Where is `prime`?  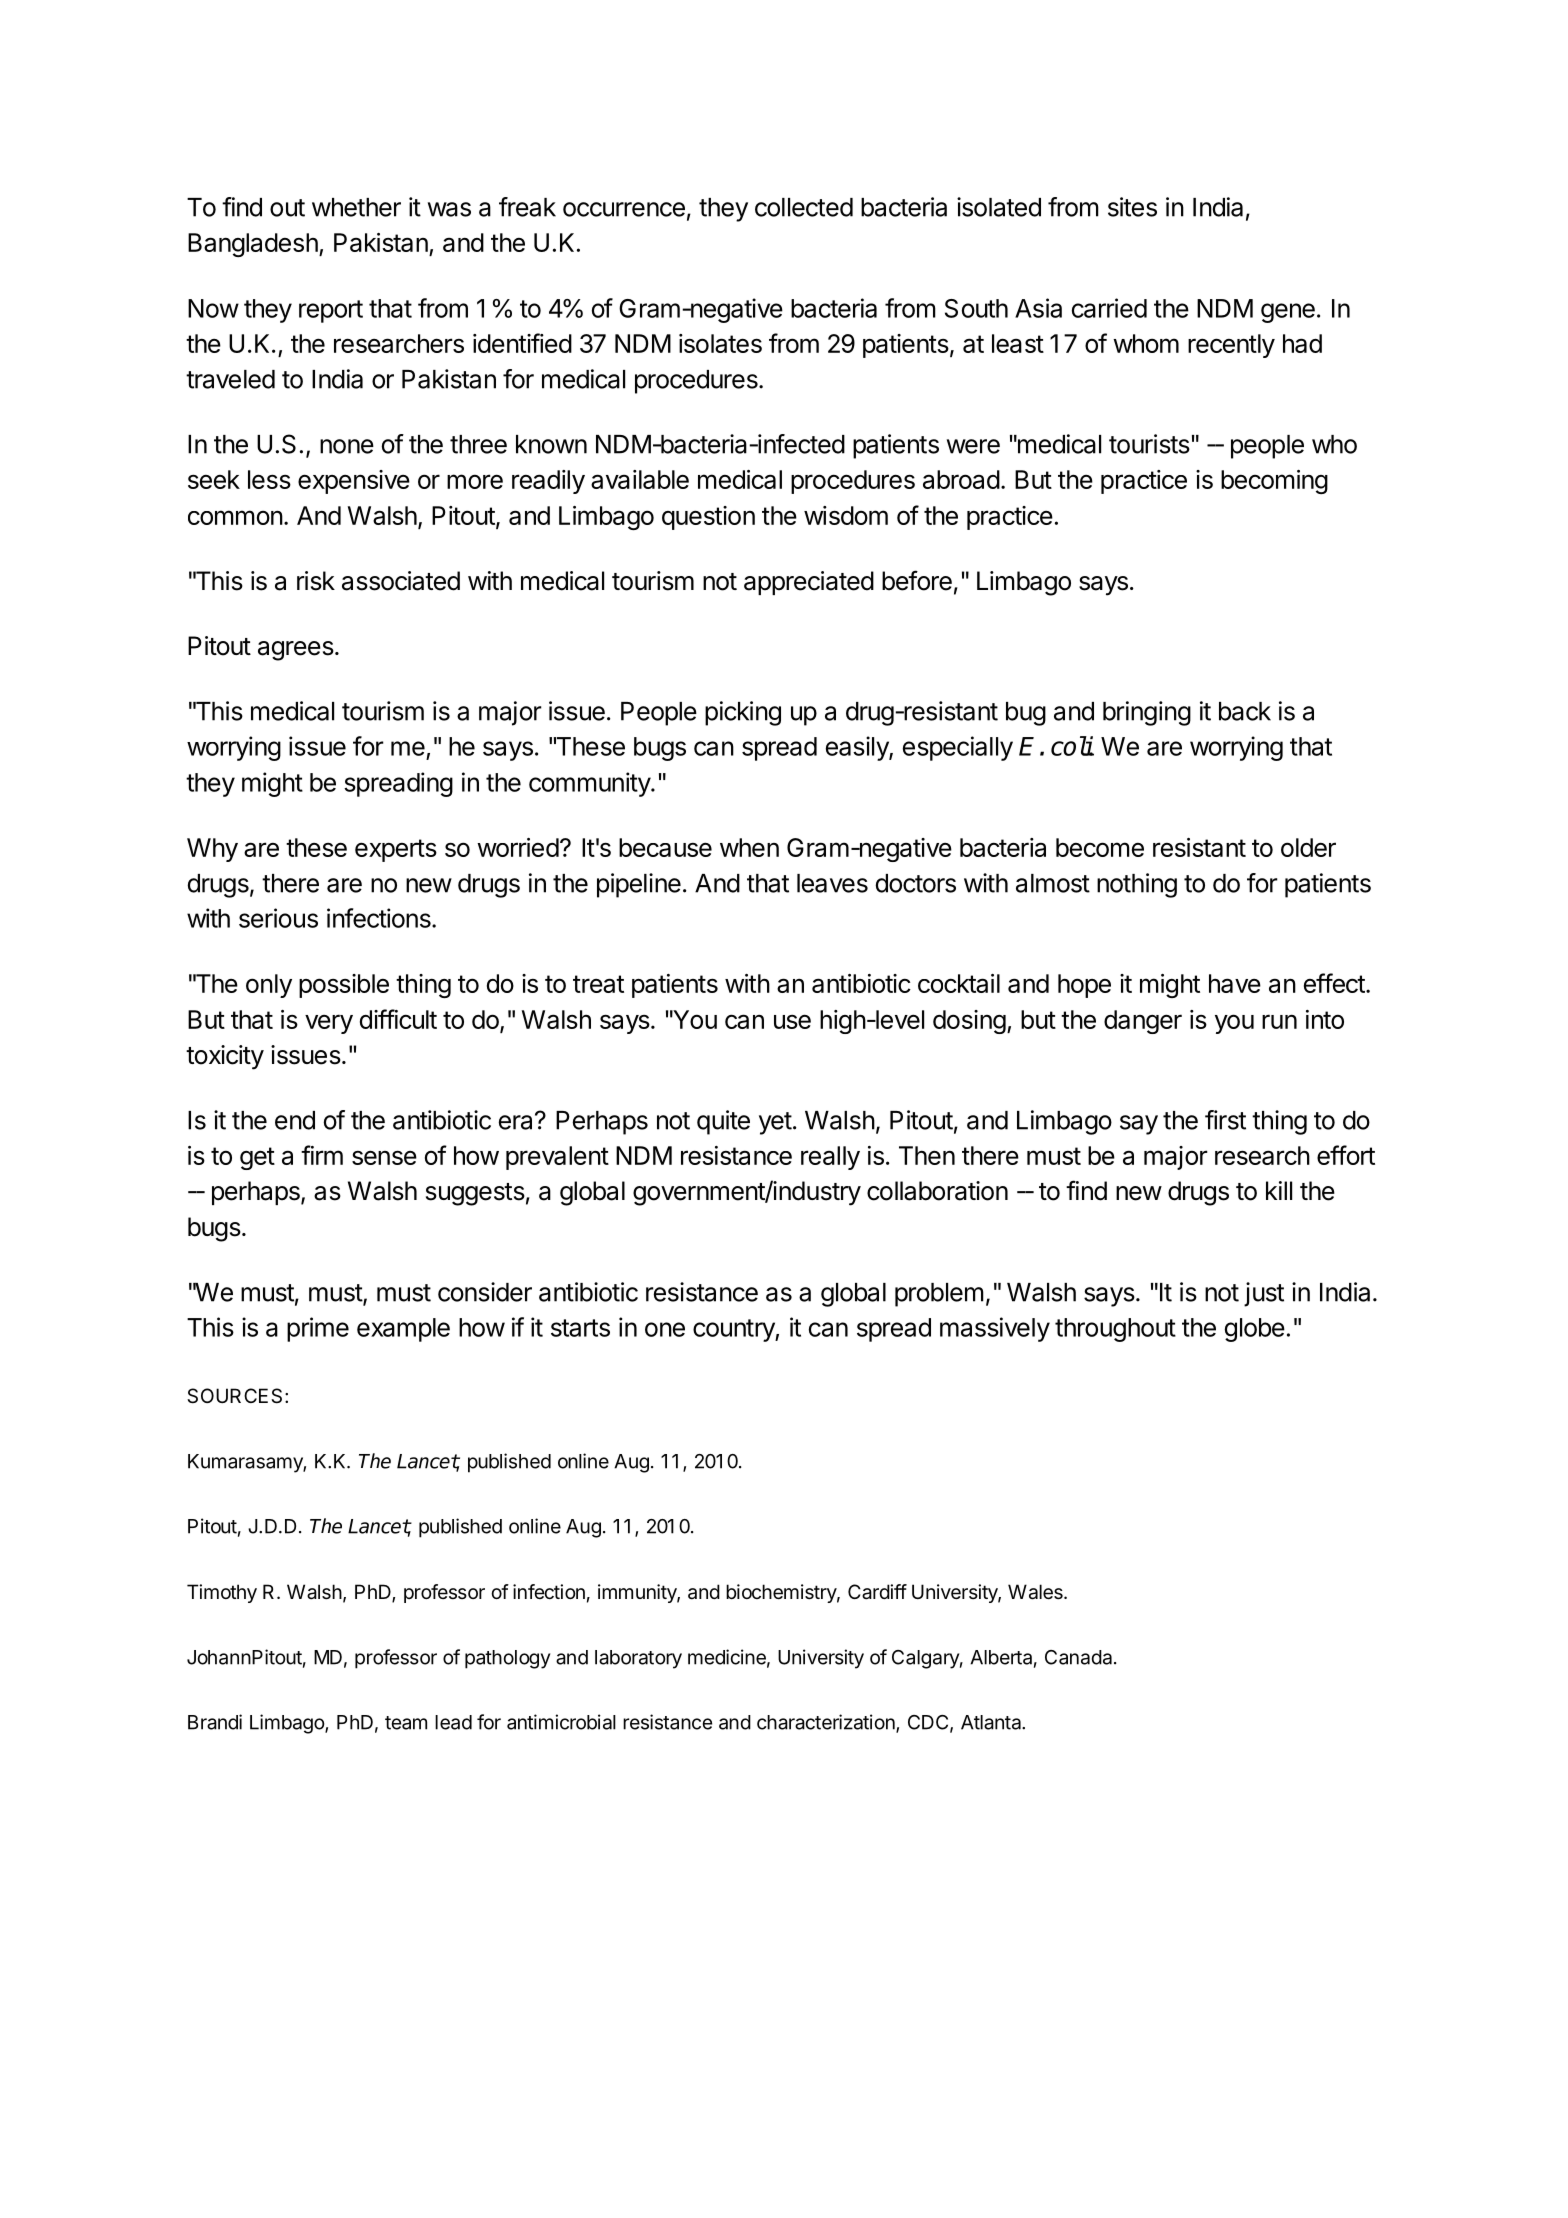 prime is located at coordinates (318, 1329).
